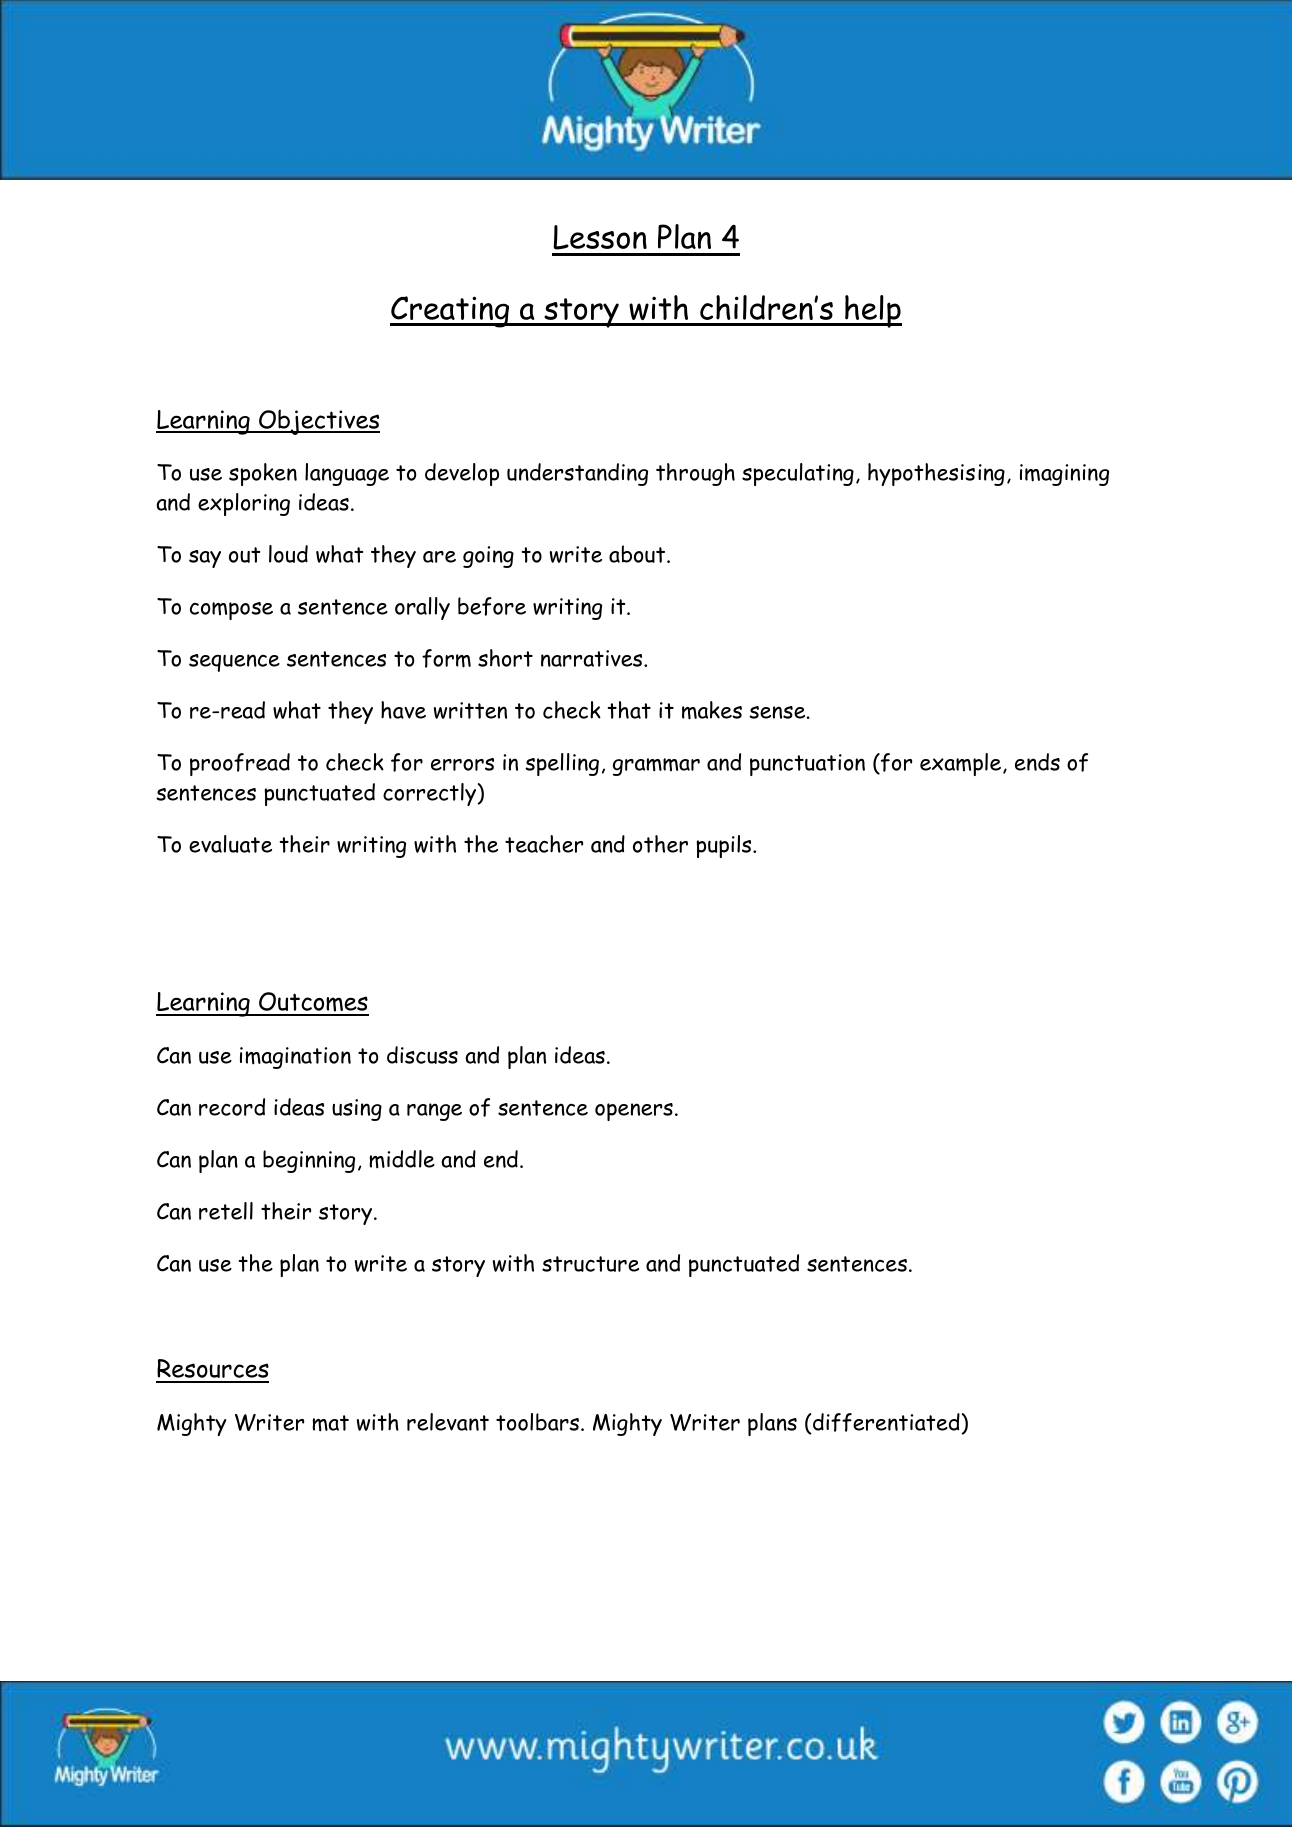  I want to click on toolbars, so click(539, 1422).
